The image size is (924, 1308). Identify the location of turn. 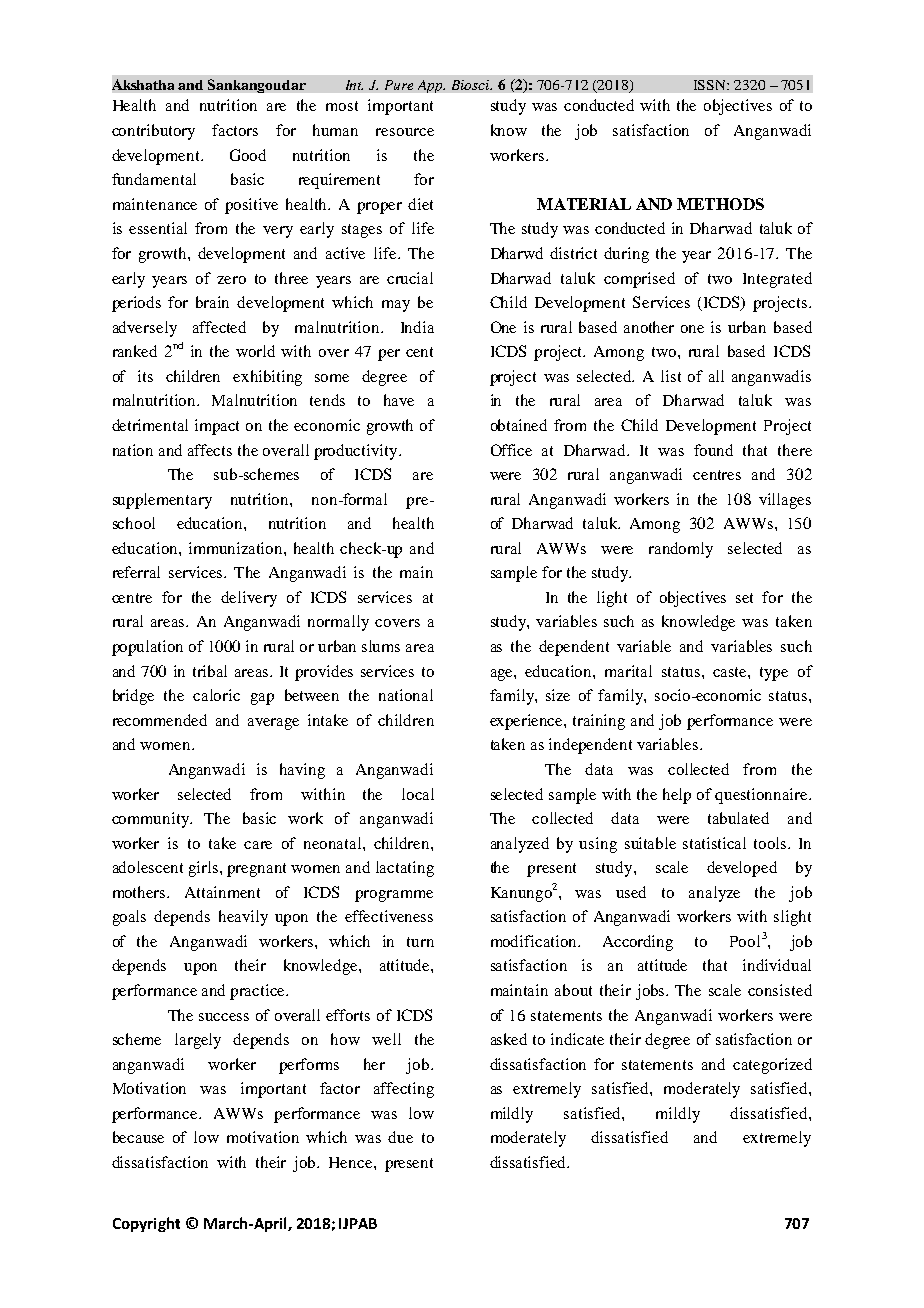
(420, 942).
